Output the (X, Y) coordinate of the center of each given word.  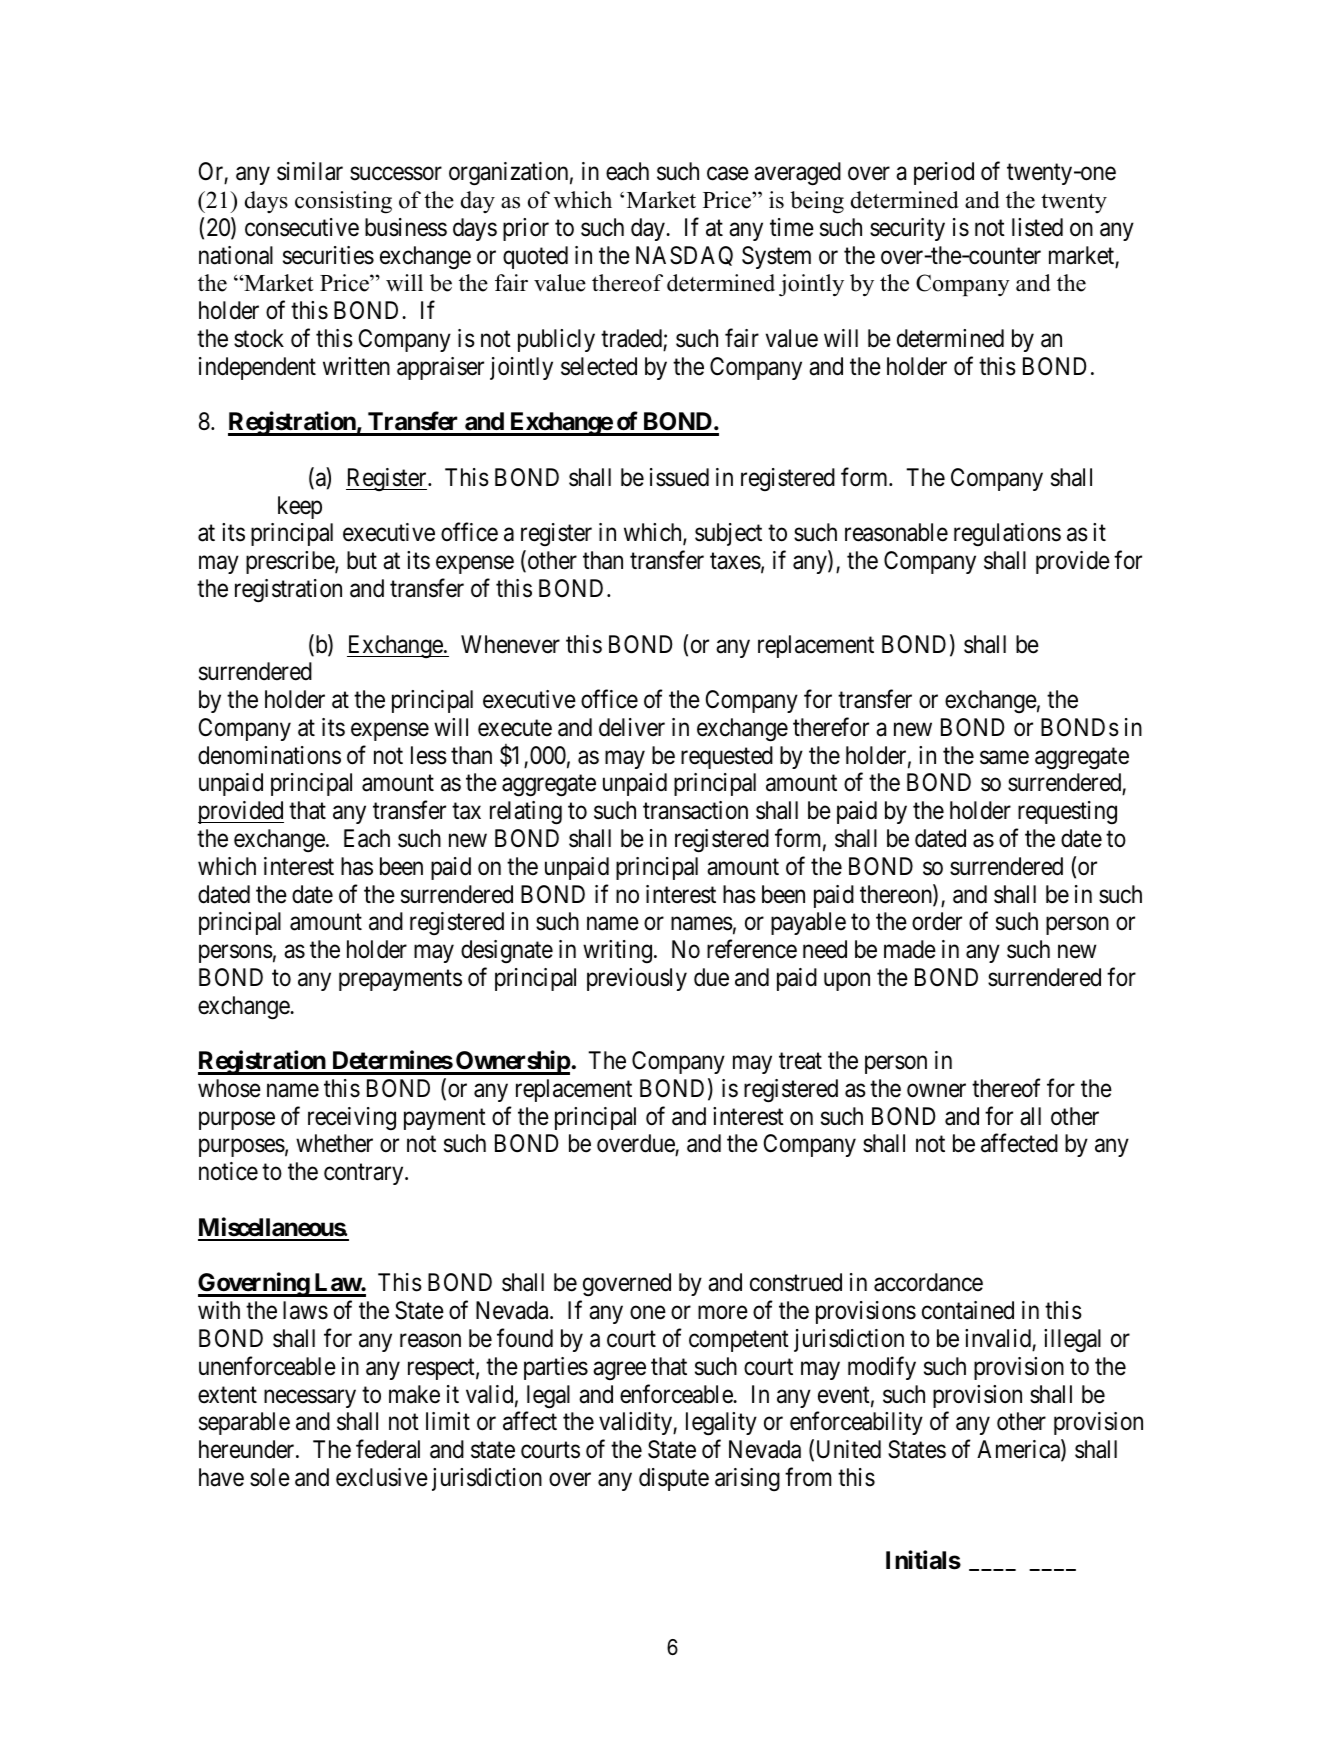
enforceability (856, 1423)
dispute (674, 1479)
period (944, 173)
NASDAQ (684, 256)
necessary (310, 1398)
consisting (343, 202)
